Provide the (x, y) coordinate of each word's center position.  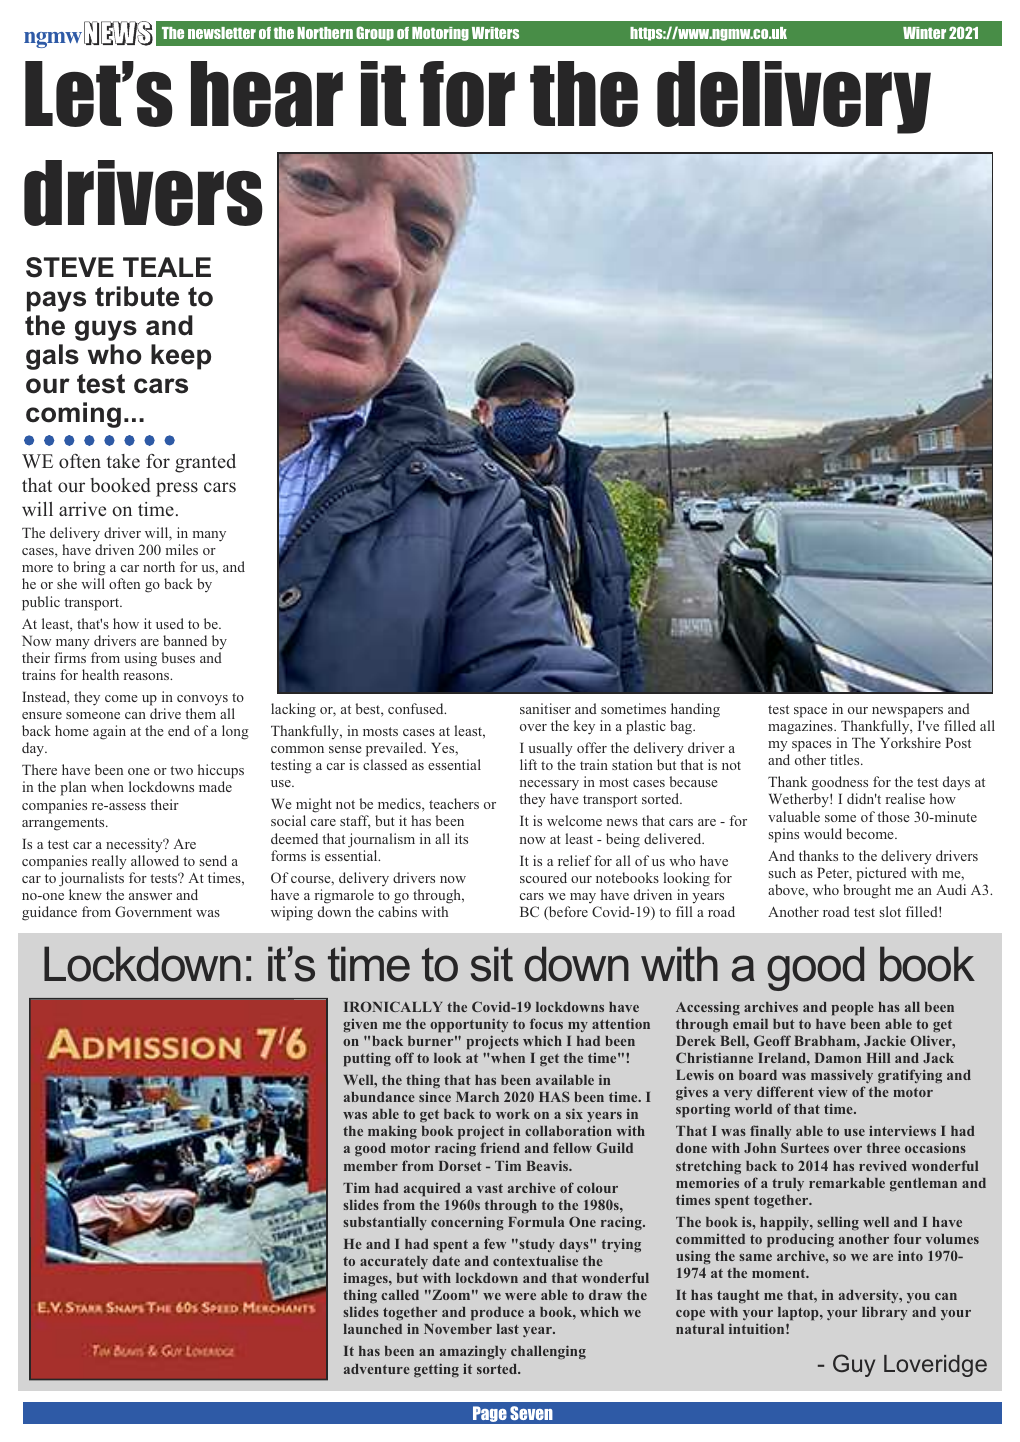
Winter (924, 33)
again (109, 732)
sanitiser (545, 708)
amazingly (473, 1352)
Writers (495, 33)
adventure (377, 1369)
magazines (801, 727)
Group (375, 33)
